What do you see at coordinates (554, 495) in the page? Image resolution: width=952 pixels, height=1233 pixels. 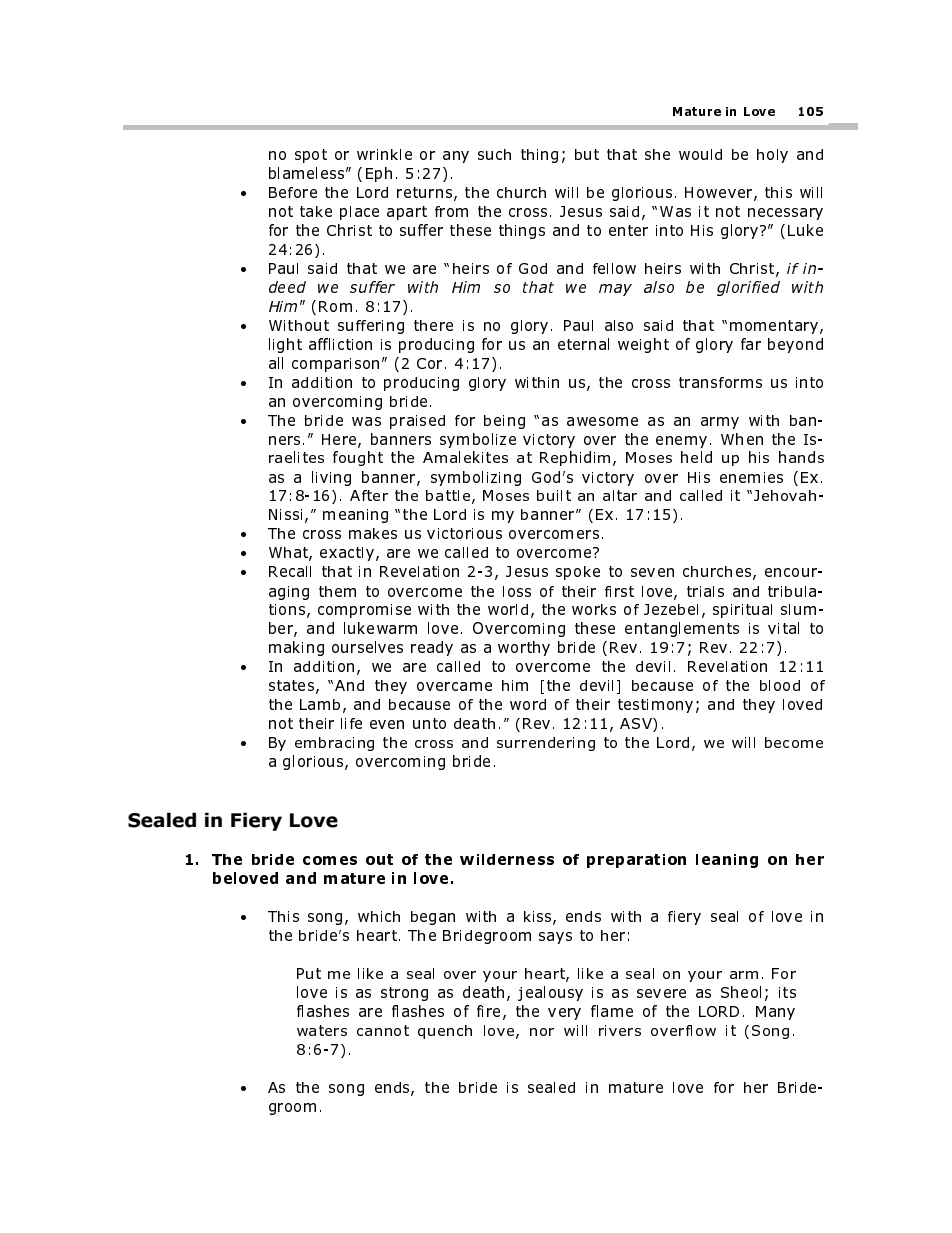 I see `built` at bounding box center [554, 495].
